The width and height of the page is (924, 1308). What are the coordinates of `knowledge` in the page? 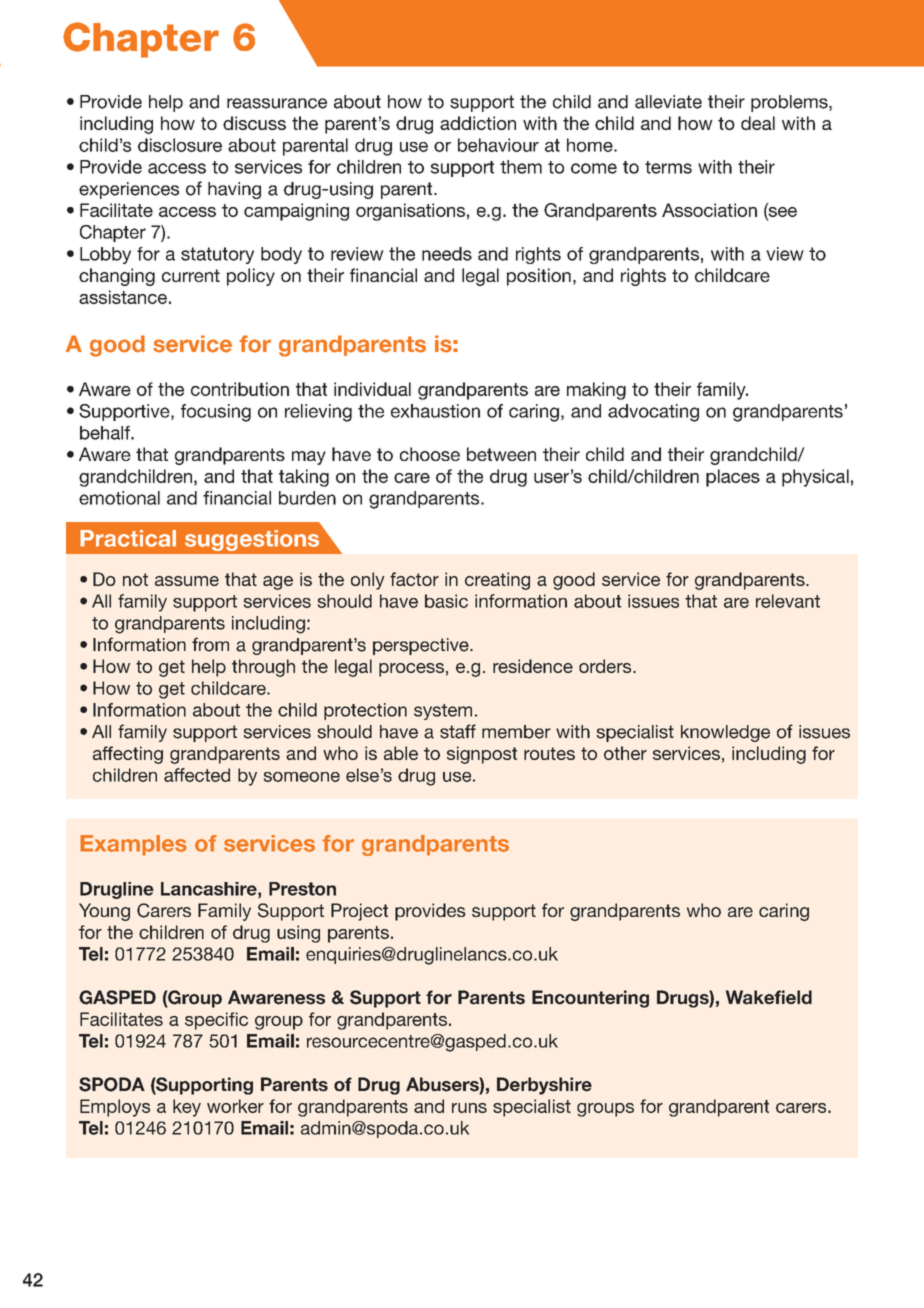 It's located at (725, 733).
